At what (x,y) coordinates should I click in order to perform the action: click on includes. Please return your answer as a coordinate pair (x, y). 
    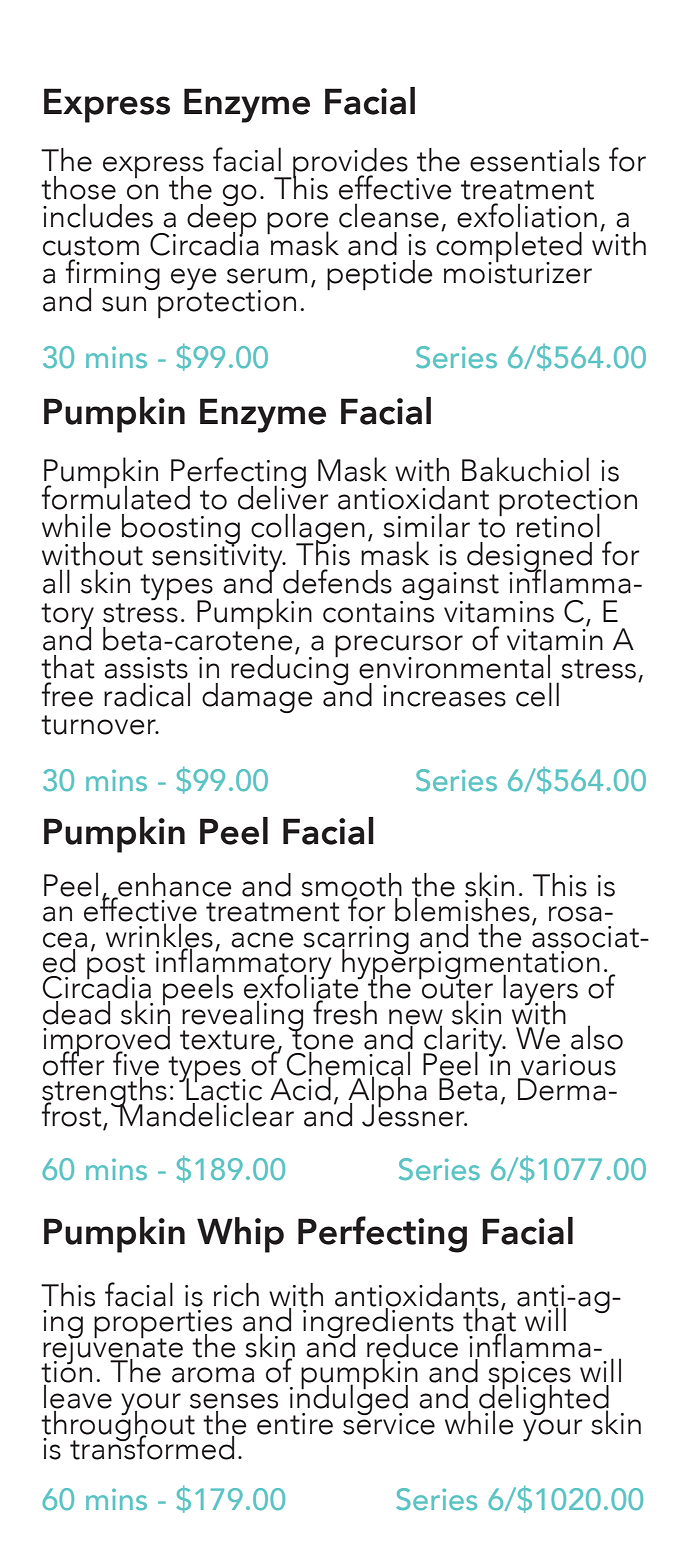
    Looking at the image, I should click on (98, 215).
